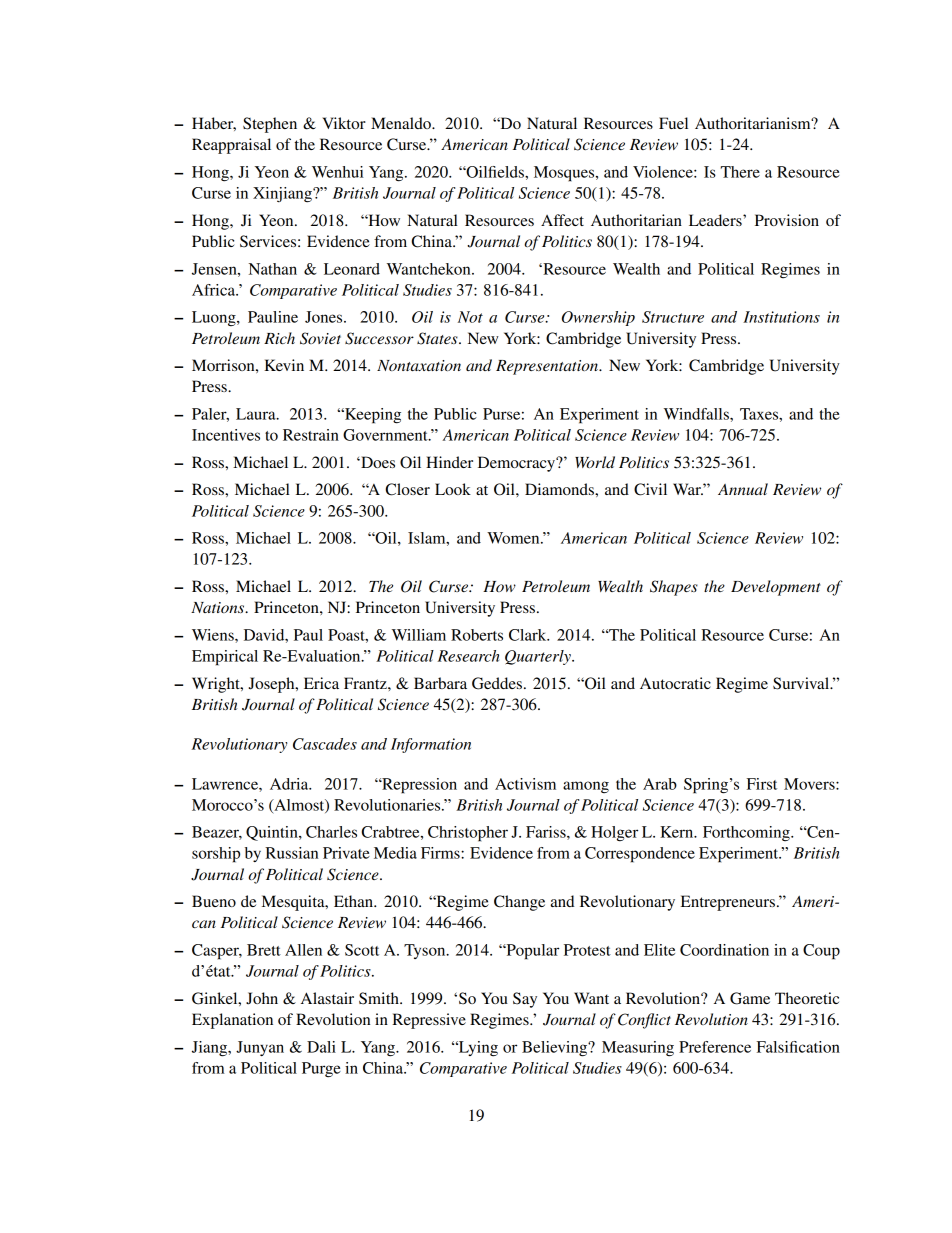  I want to click on Dali, so click(321, 1047).
